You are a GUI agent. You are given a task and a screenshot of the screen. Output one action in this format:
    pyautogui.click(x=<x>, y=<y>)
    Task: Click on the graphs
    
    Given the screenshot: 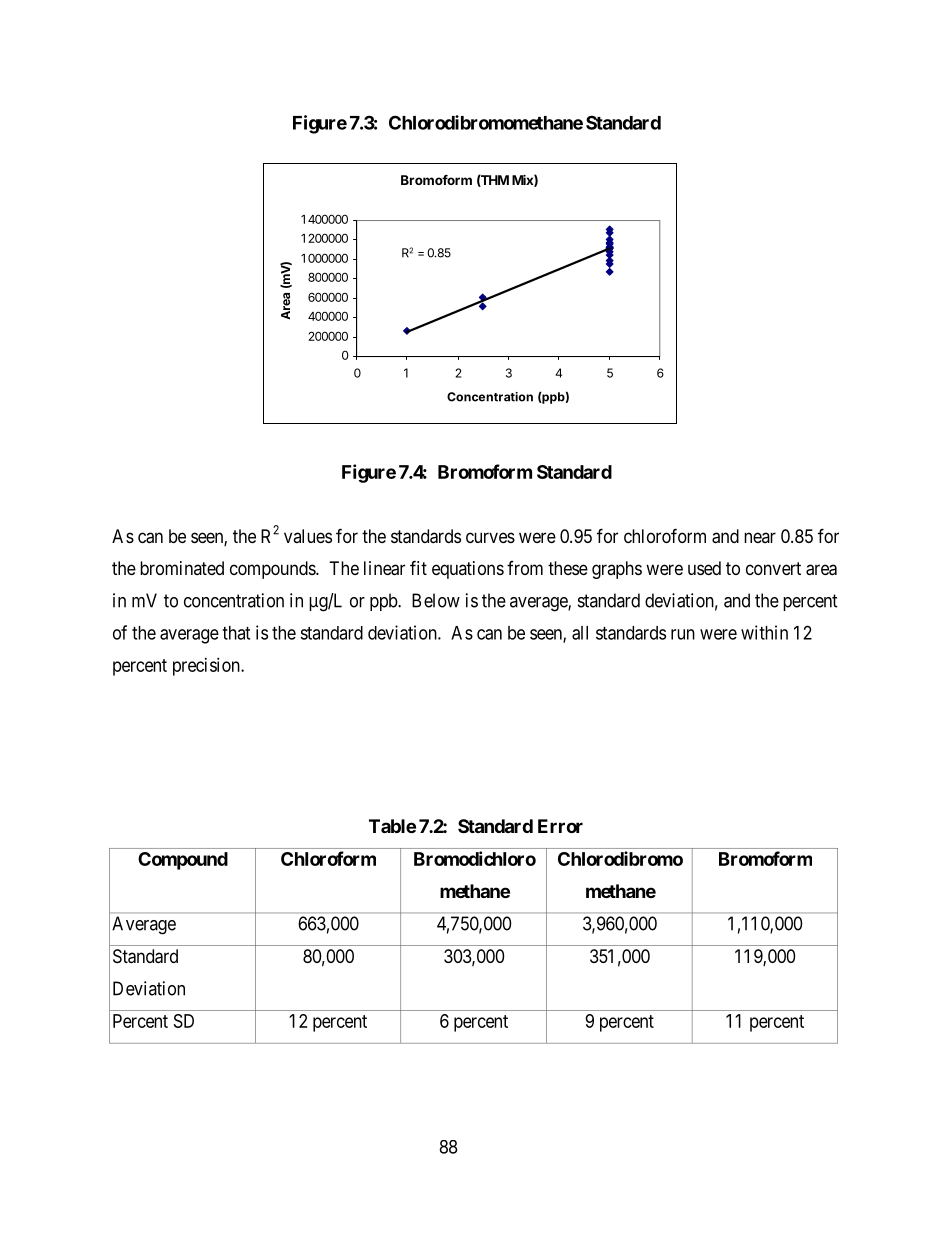 What is the action you would take?
    pyautogui.click(x=617, y=570)
